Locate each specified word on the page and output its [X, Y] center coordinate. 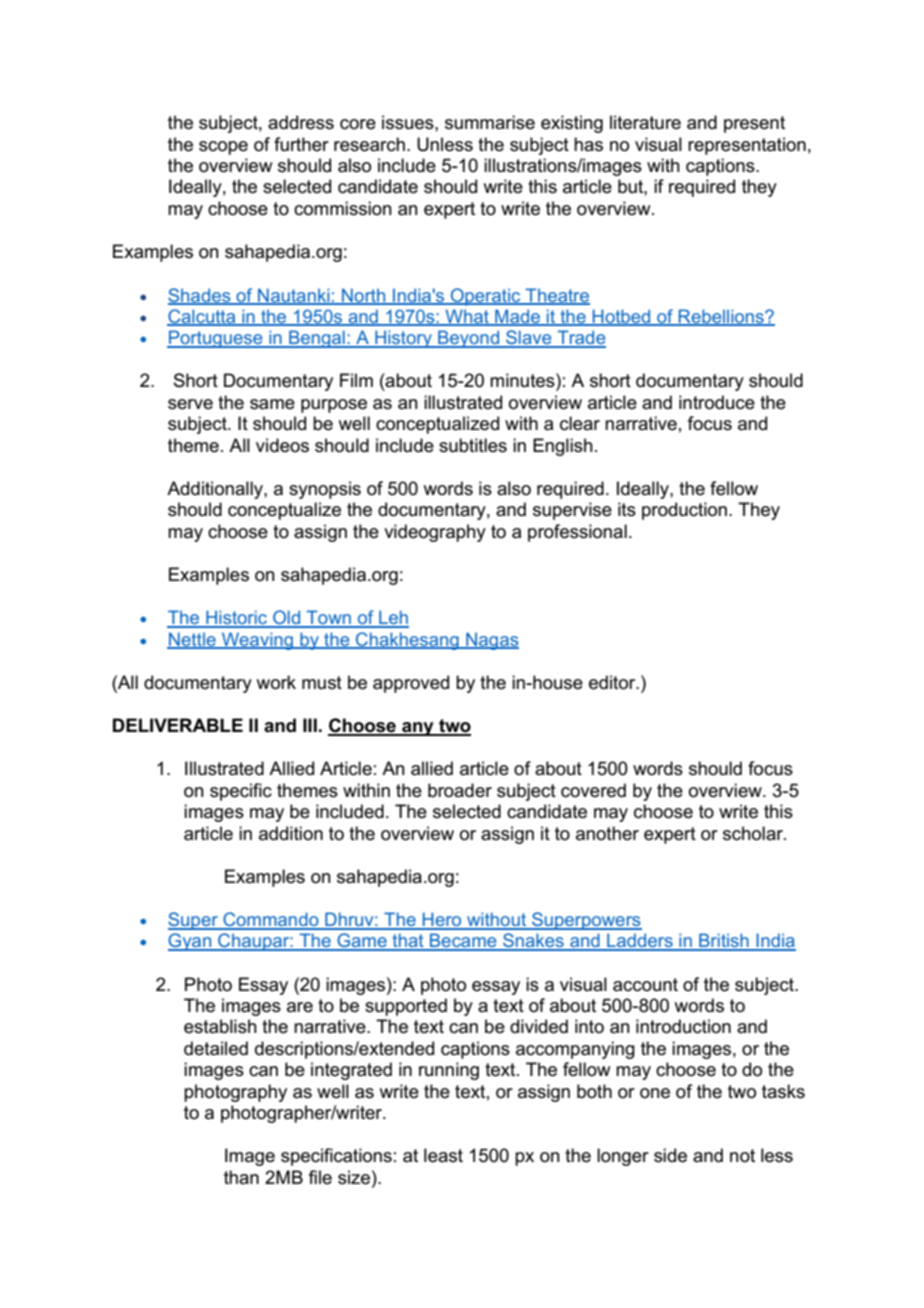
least [443, 1155]
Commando [271, 920]
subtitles [473, 445]
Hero [442, 920]
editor [613, 682]
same [272, 404]
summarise [490, 122]
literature [645, 122]
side [670, 1155]
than [241, 1177]
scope [223, 148]
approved [411, 684]
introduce [717, 402]
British [724, 941]
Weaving [257, 641]
